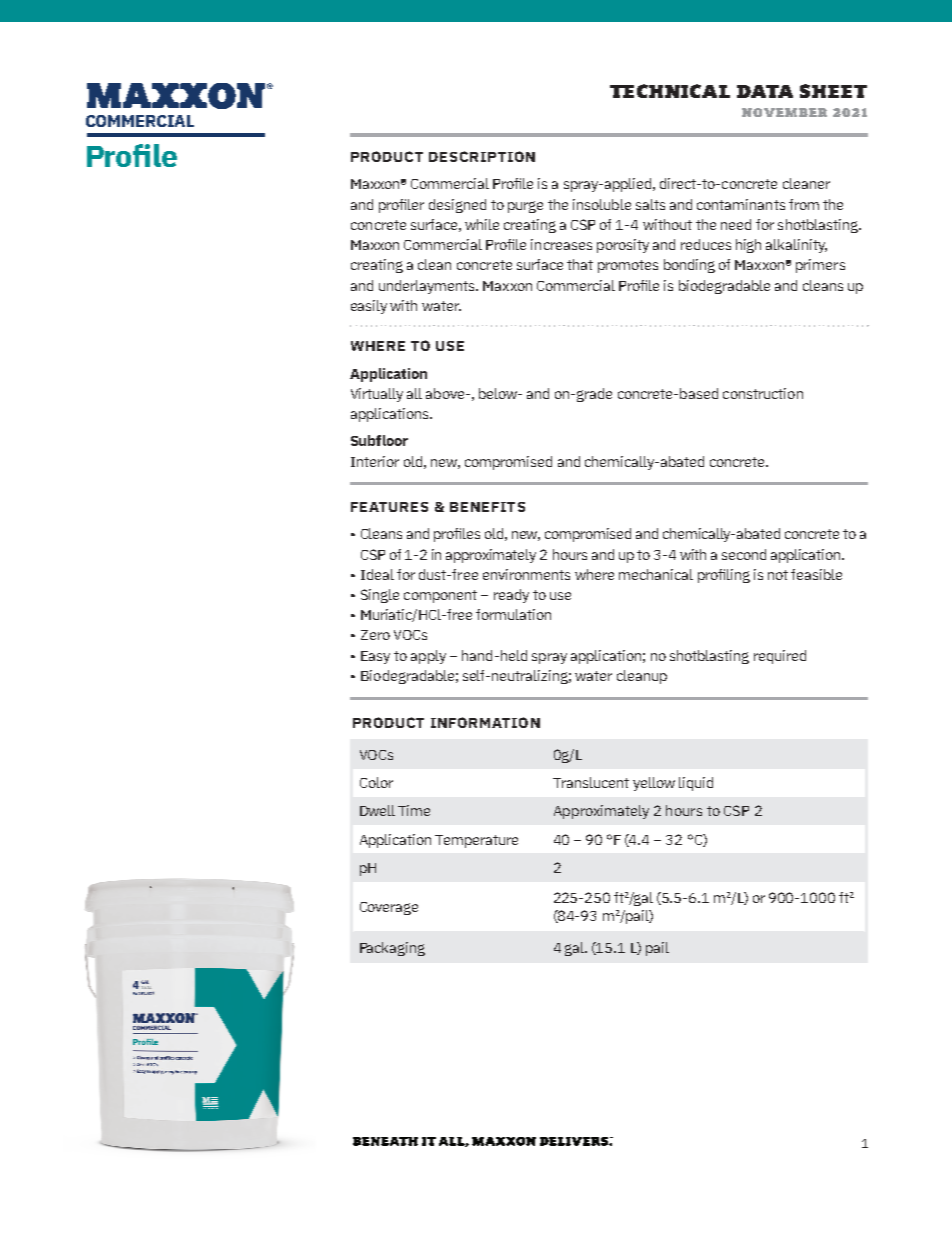 The image size is (952, 1233). I want to click on DESCRIPTION, so click(482, 156).
